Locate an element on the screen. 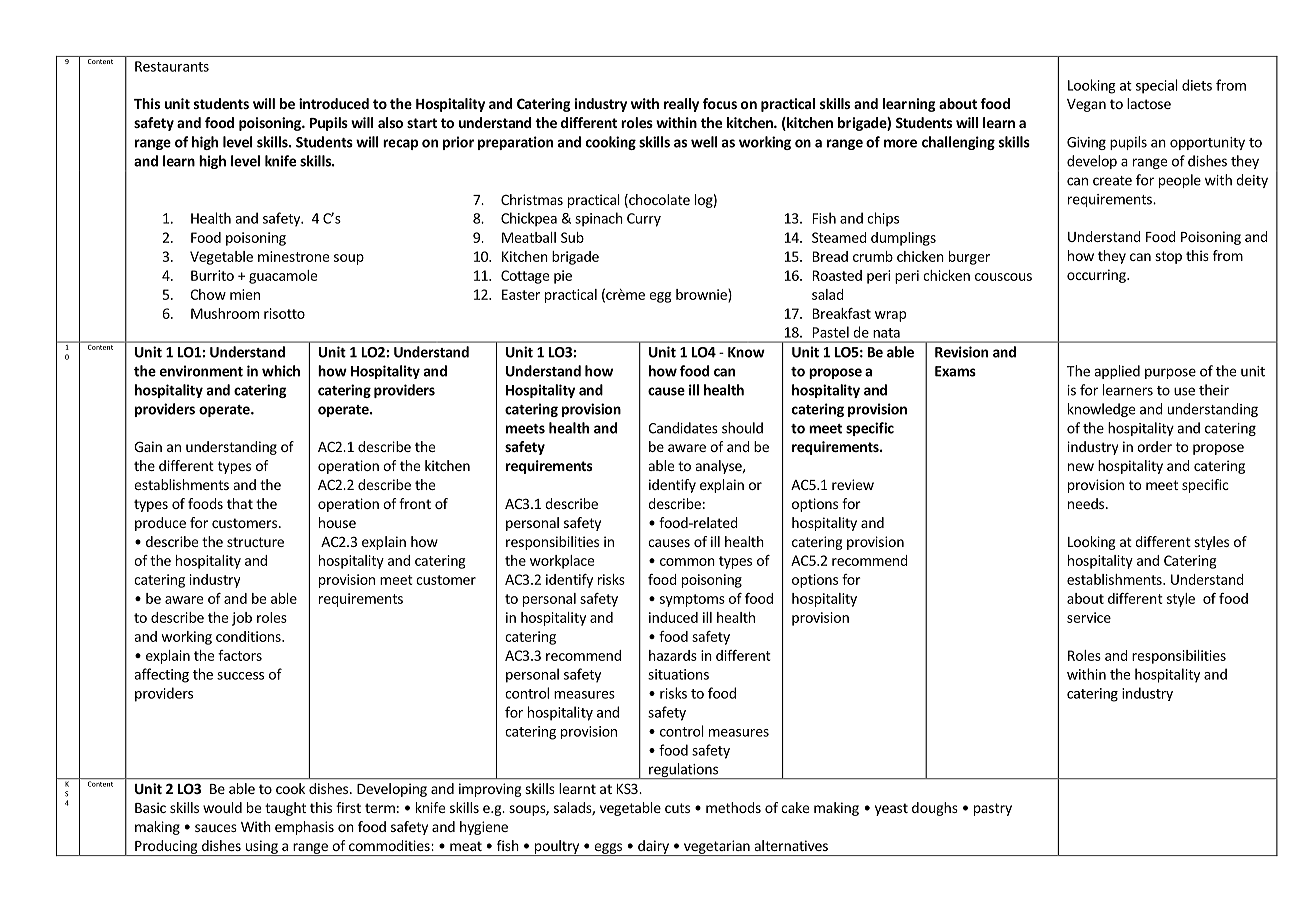 The height and width of the screenshot is (924, 1308). special is located at coordinates (1157, 86).
